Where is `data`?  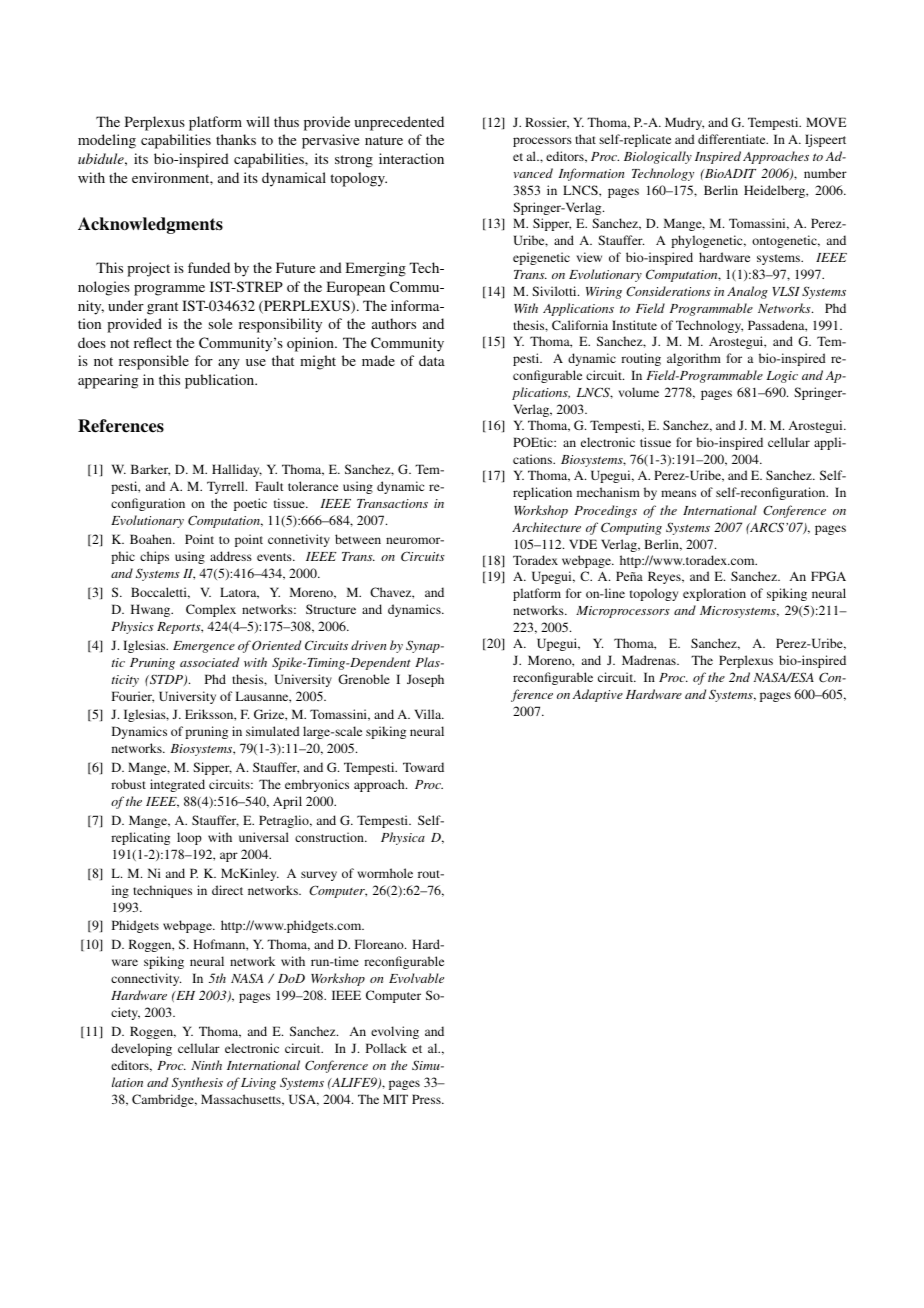 data is located at coordinates (432, 360).
